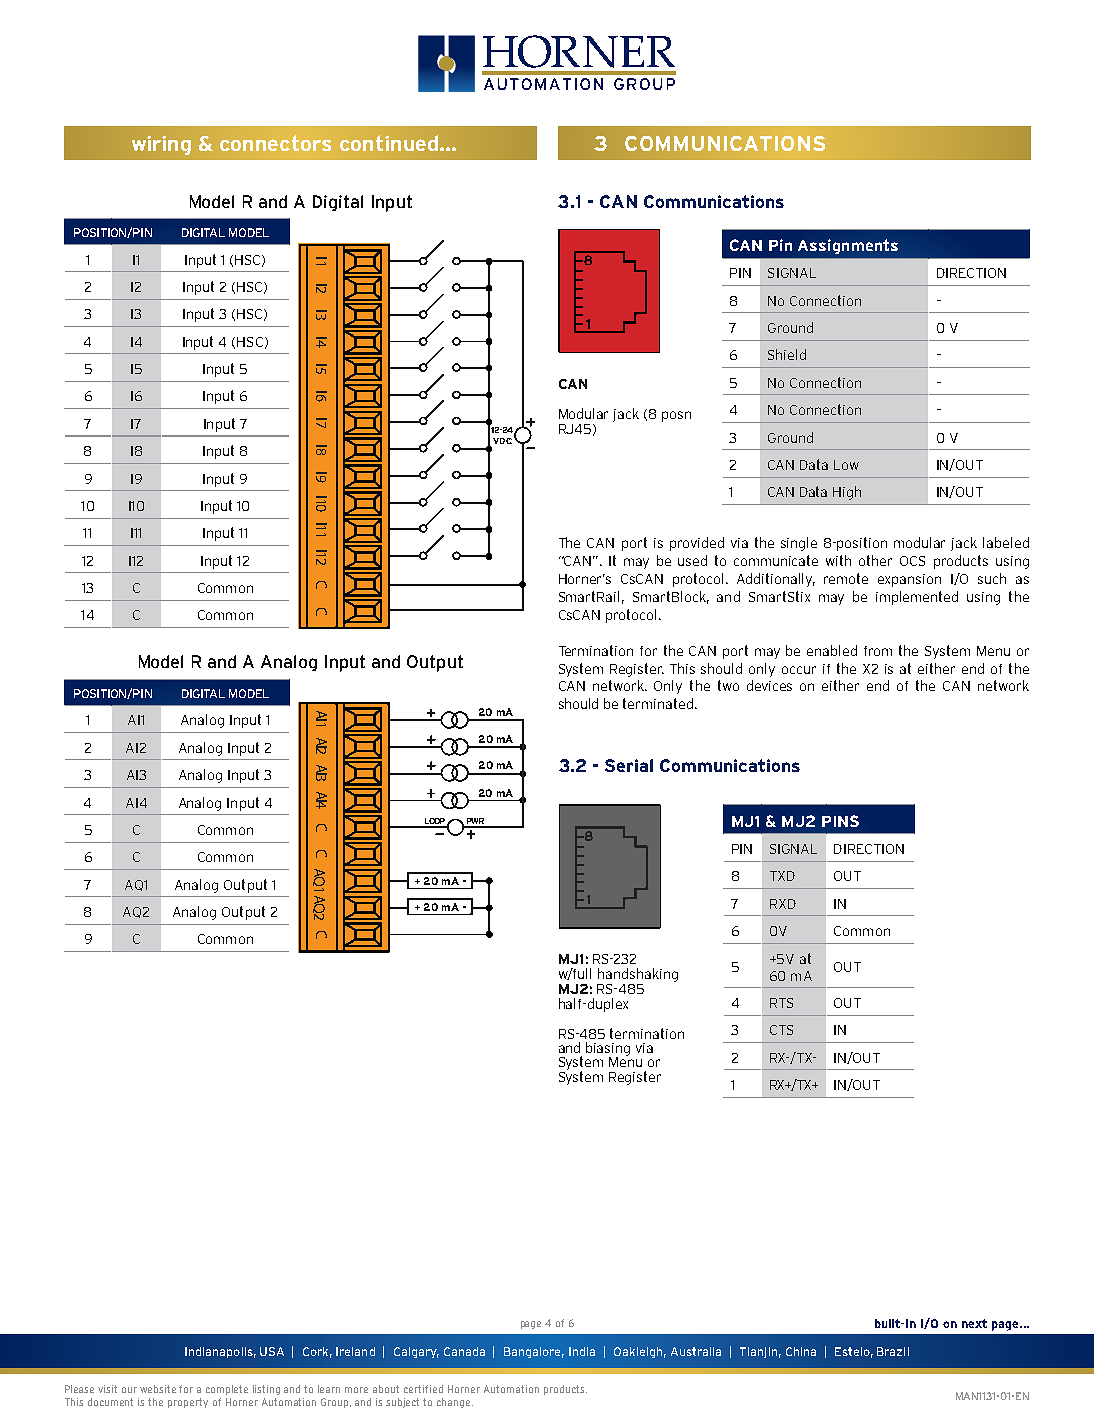 Image resolution: width=1094 pixels, height=1416 pixels. Describe the element at coordinates (893, 1351) in the screenshot. I see `Brazil` at that location.
